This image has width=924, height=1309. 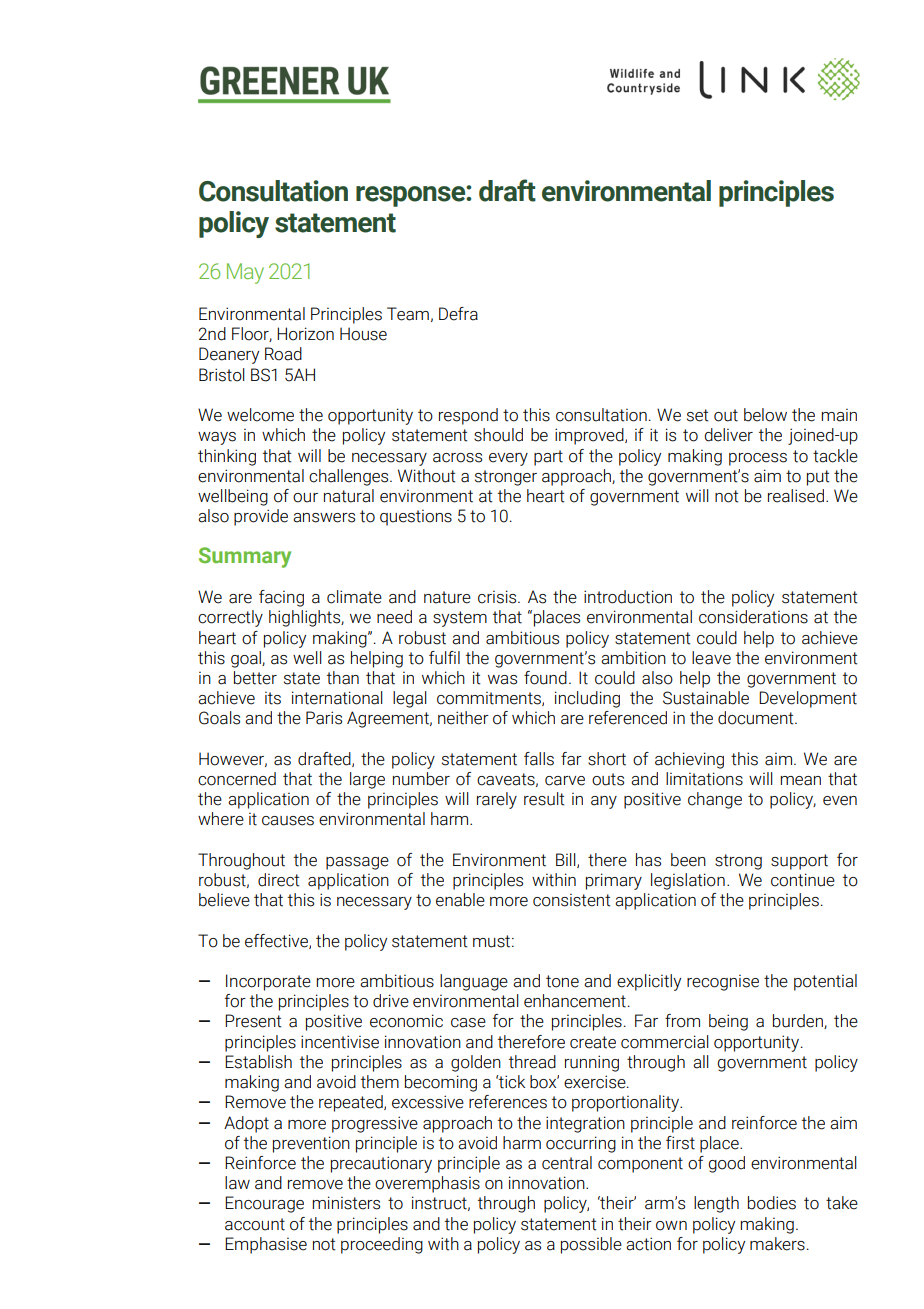 What do you see at coordinates (245, 273) in the image?
I see `May` at bounding box center [245, 273].
